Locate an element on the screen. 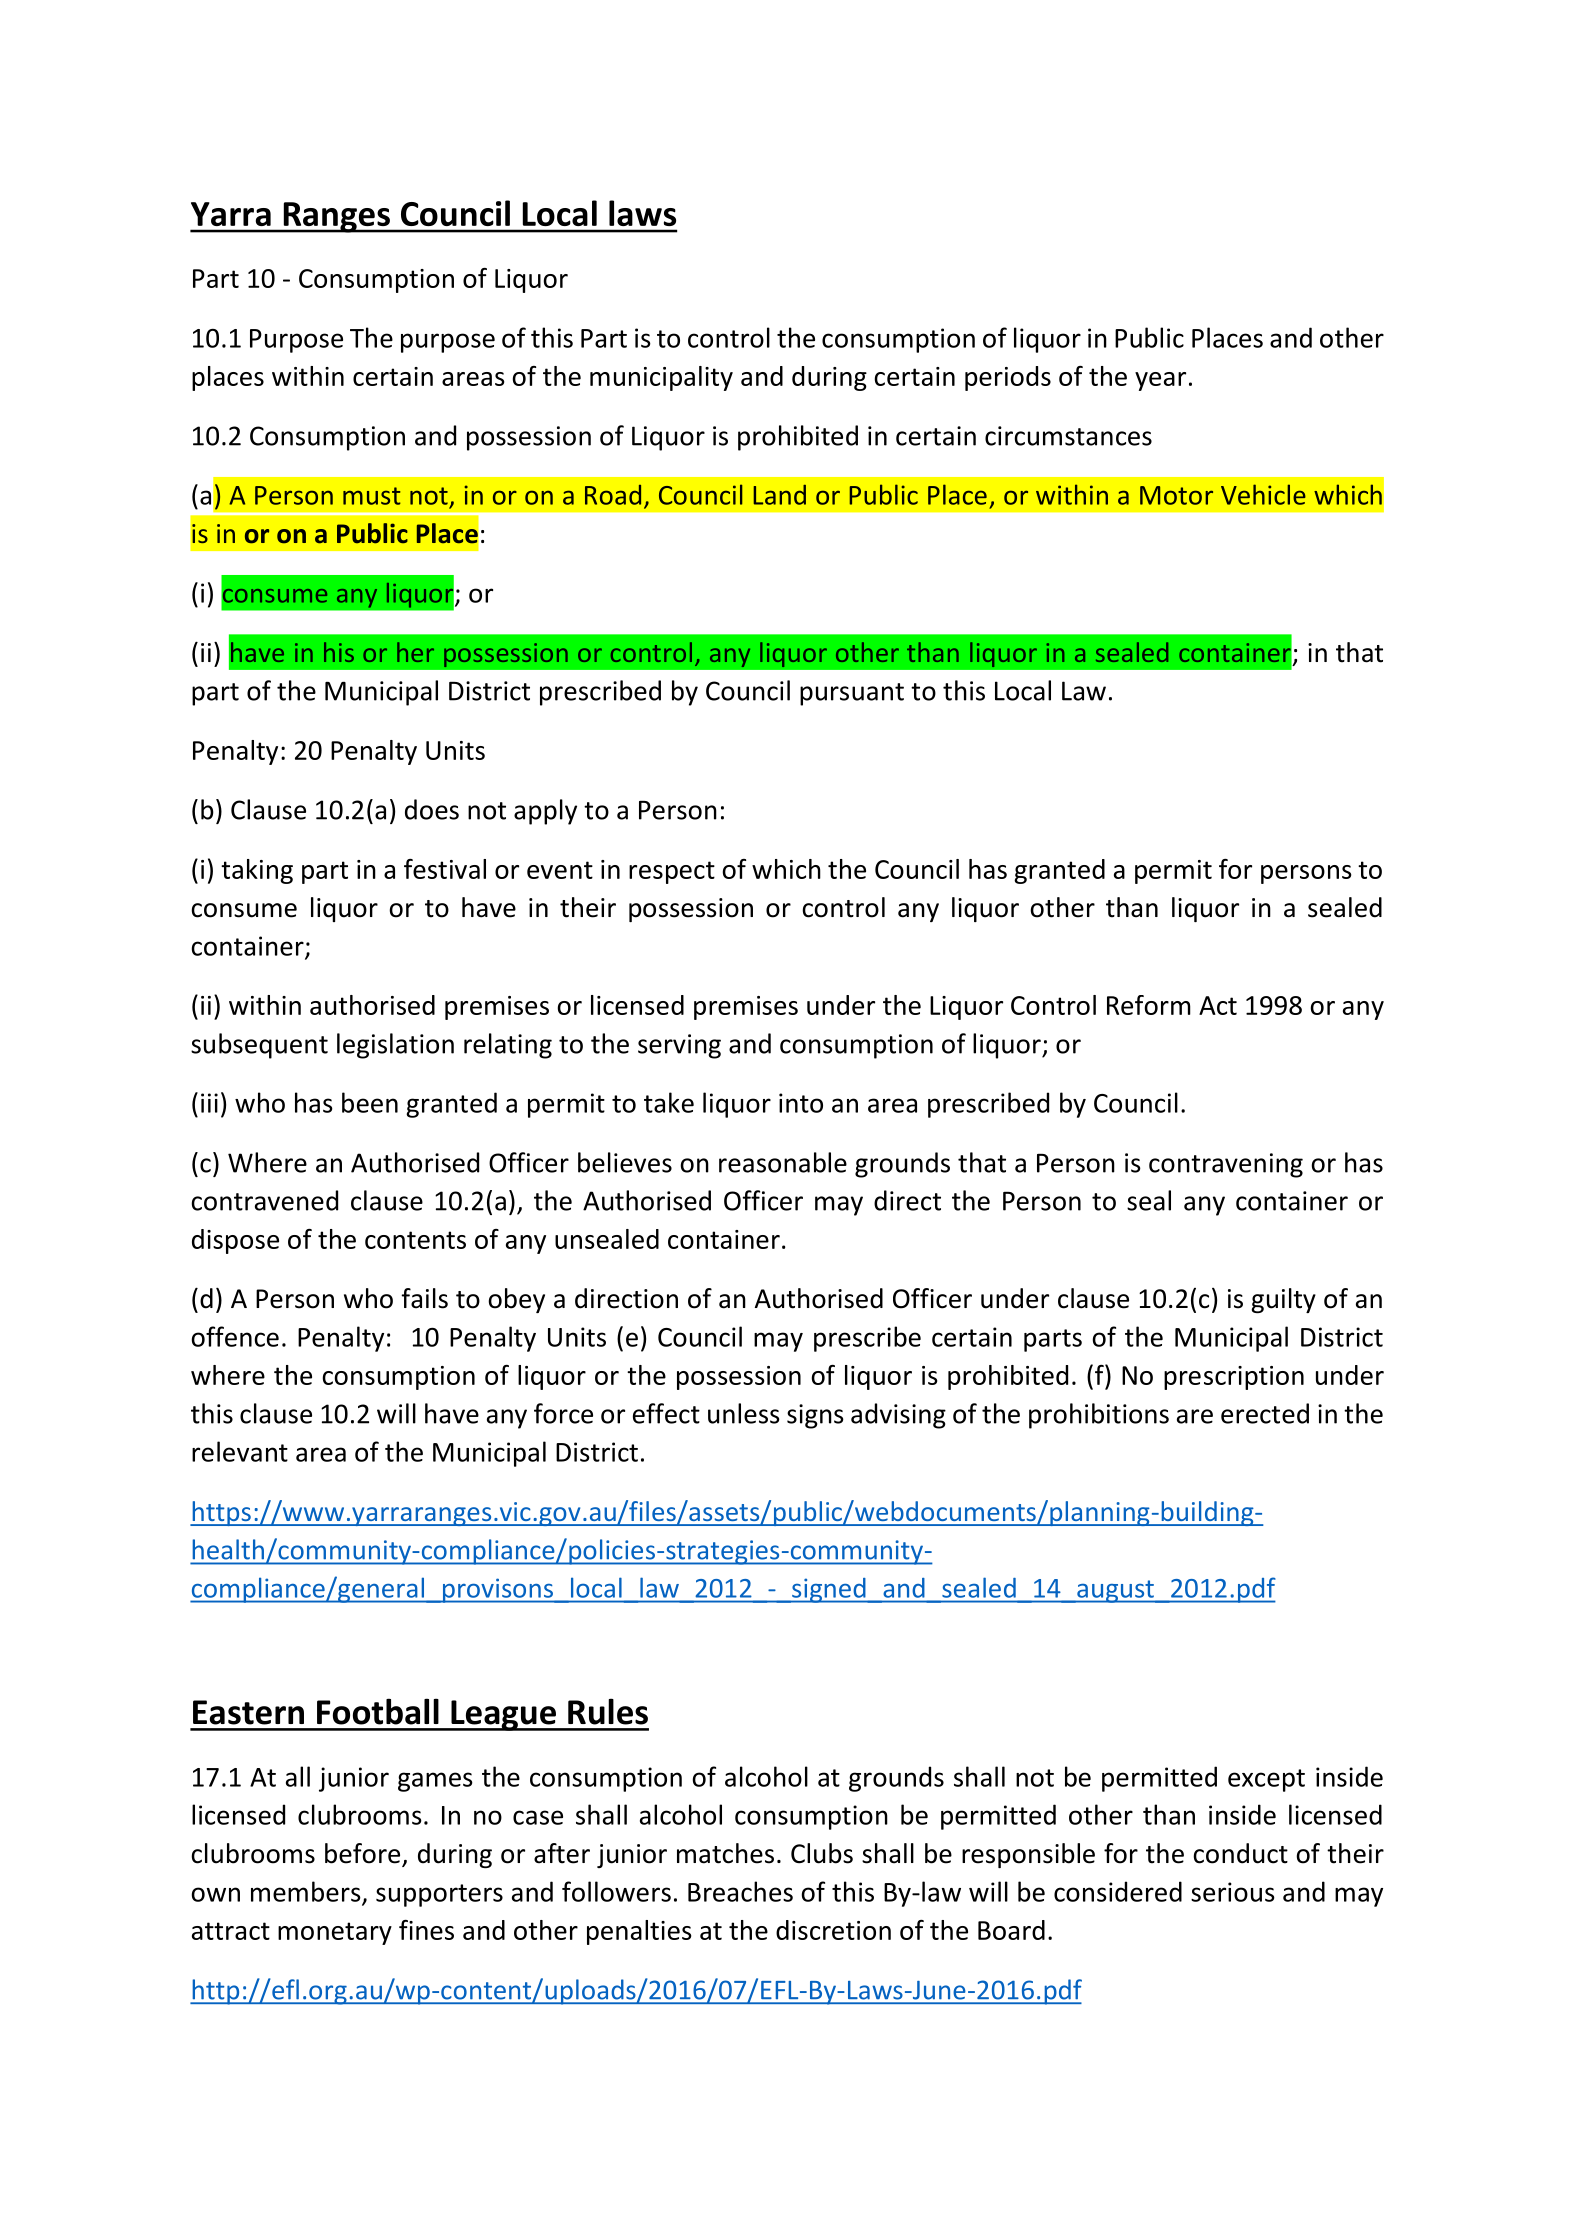 The image size is (1574, 2226). been is located at coordinates (370, 1102).
